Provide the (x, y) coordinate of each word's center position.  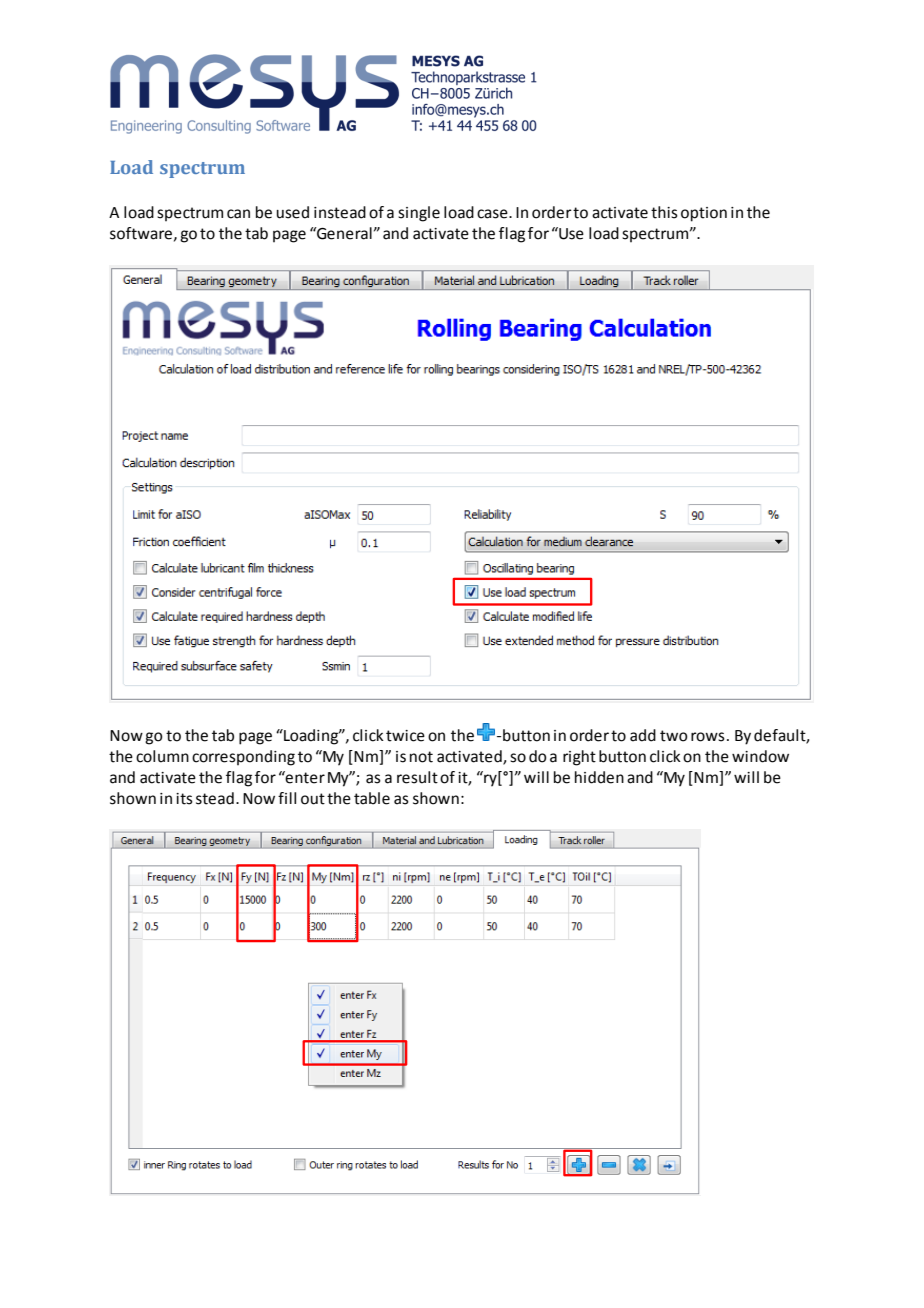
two (674, 736)
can (238, 214)
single (419, 214)
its (184, 799)
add (643, 735)
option (704, 214)
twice (405, 736)
